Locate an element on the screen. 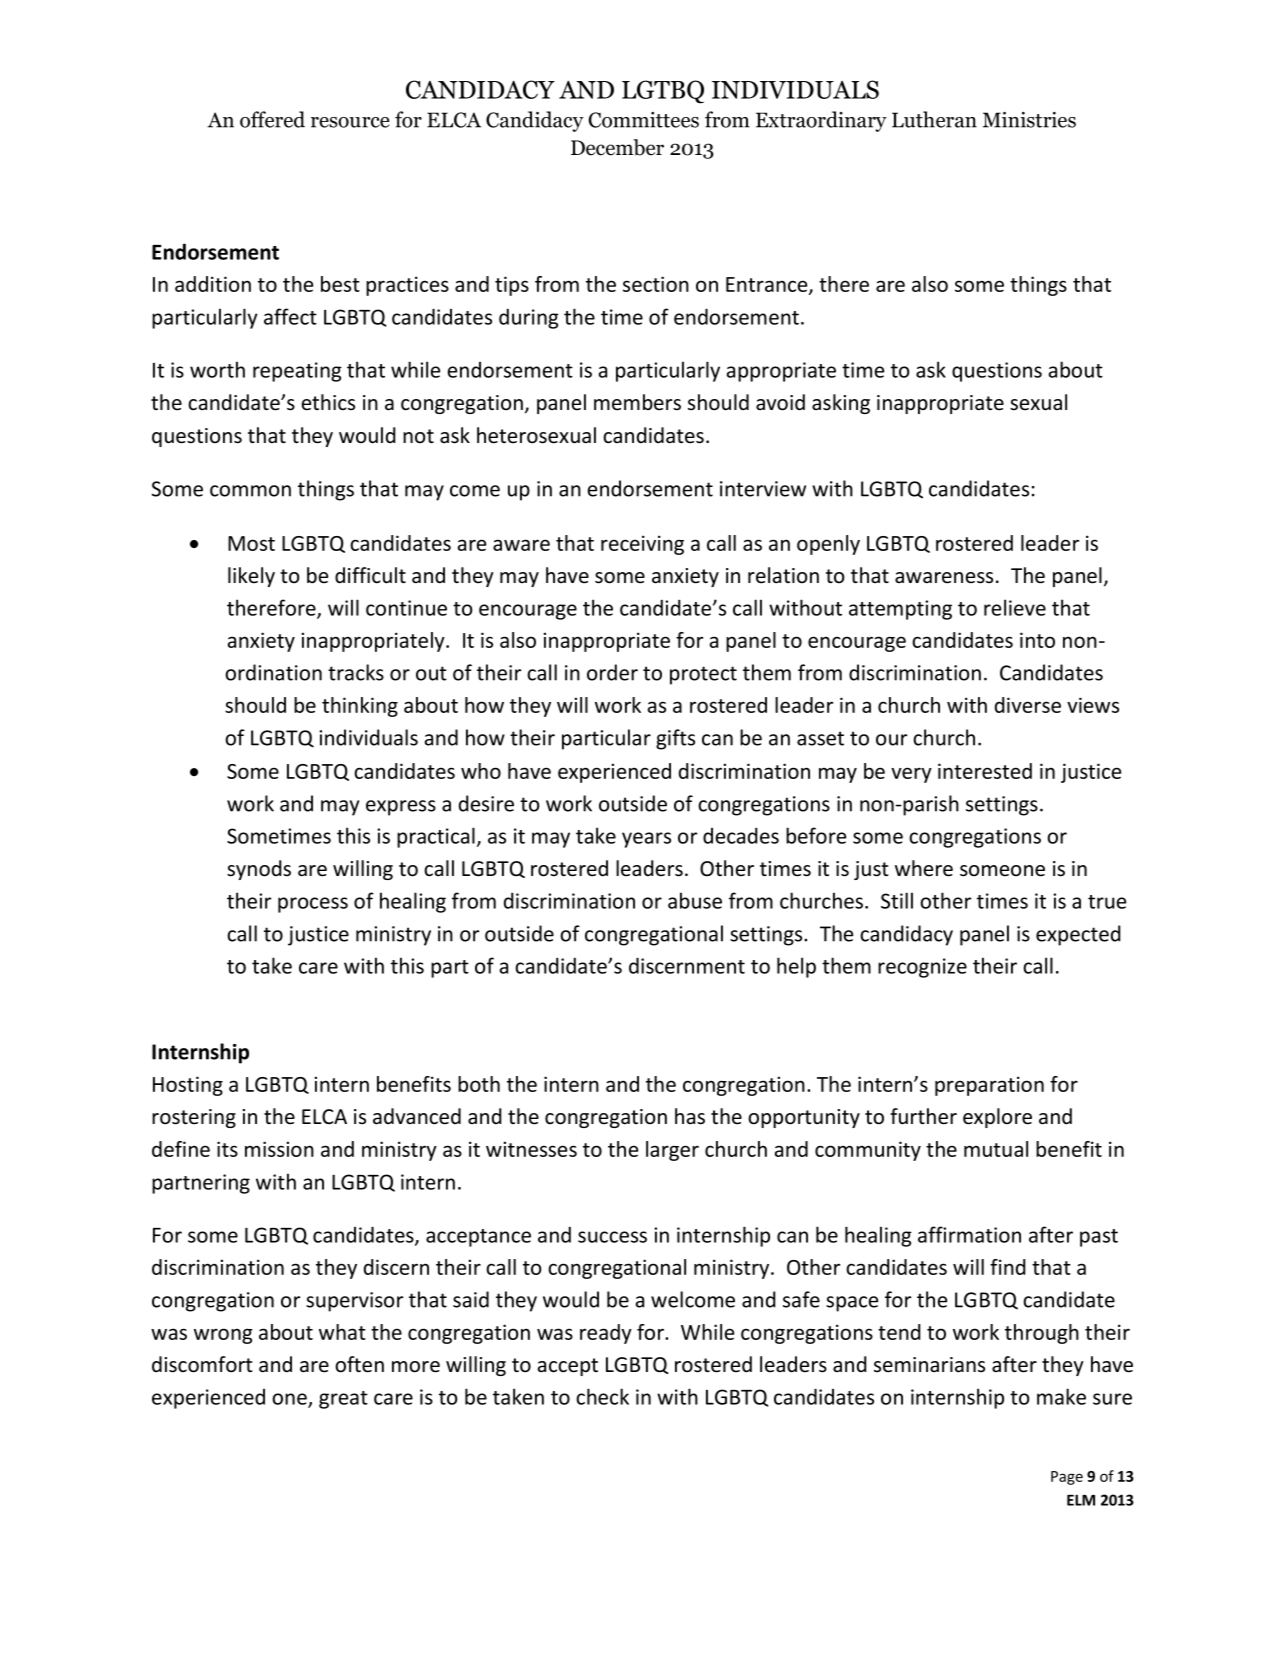  offered is located at coordinates (272, 119).
